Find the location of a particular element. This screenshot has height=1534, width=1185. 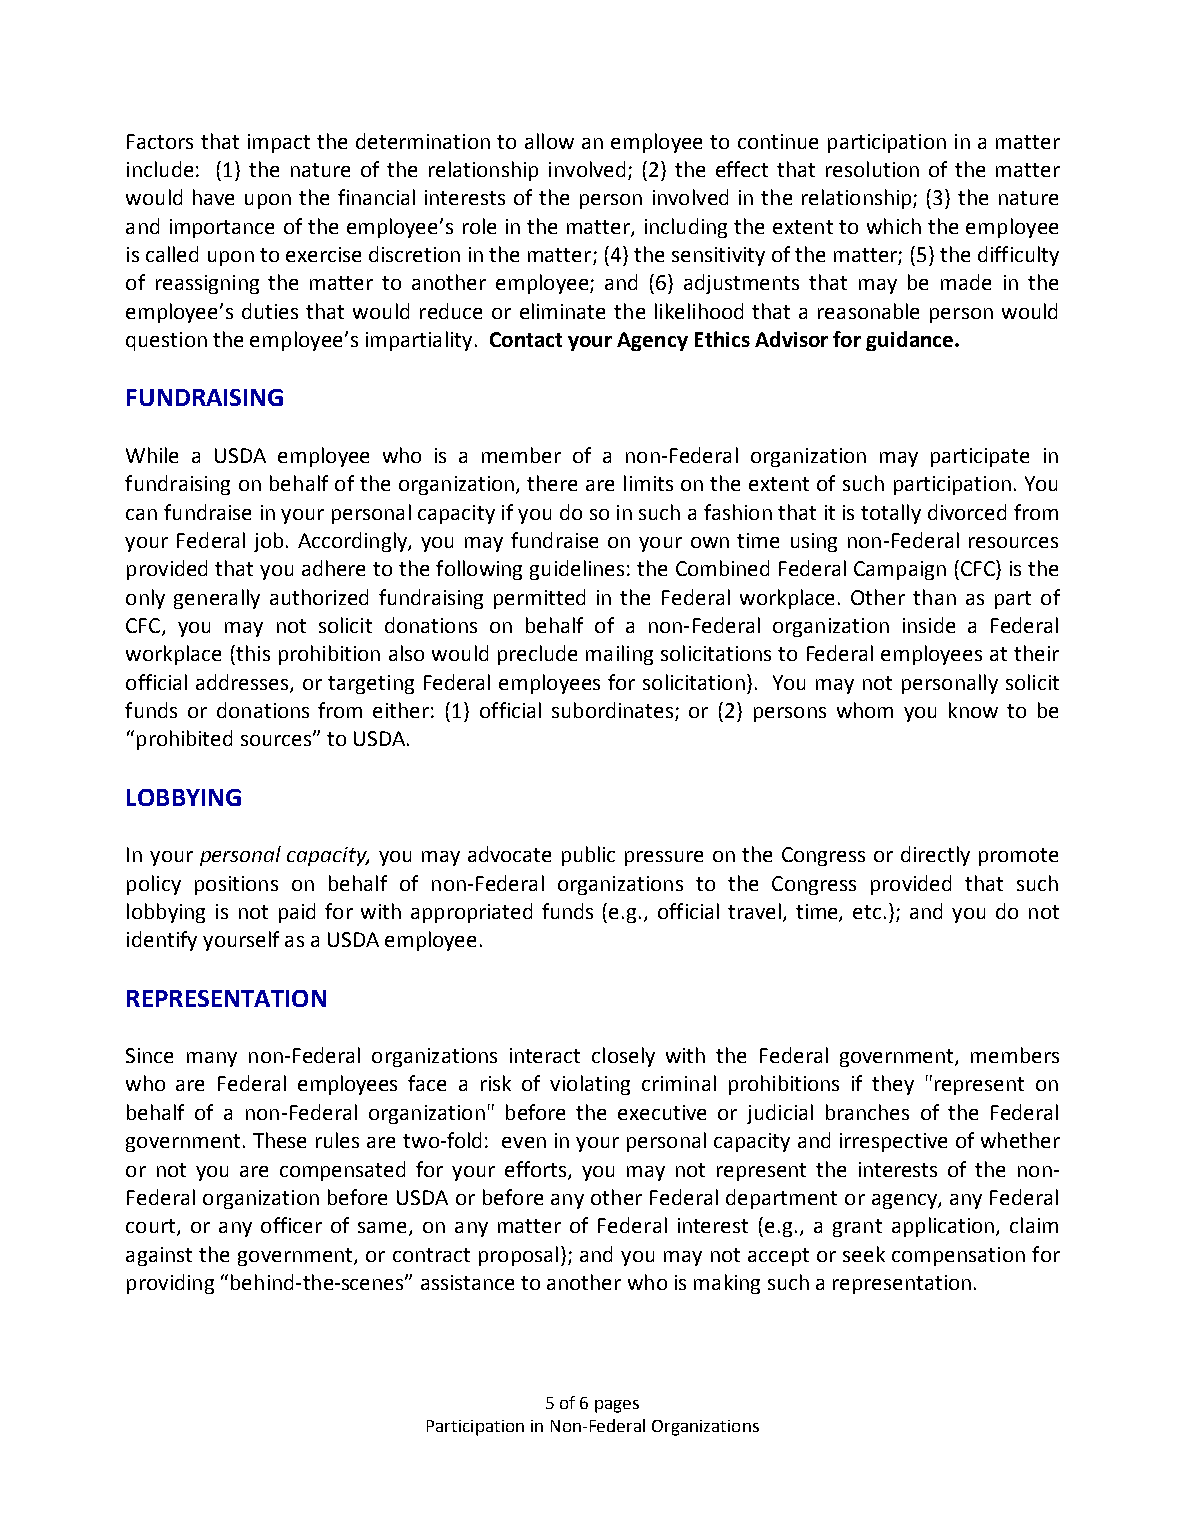

pages is located at coordinates (617, 1406).
